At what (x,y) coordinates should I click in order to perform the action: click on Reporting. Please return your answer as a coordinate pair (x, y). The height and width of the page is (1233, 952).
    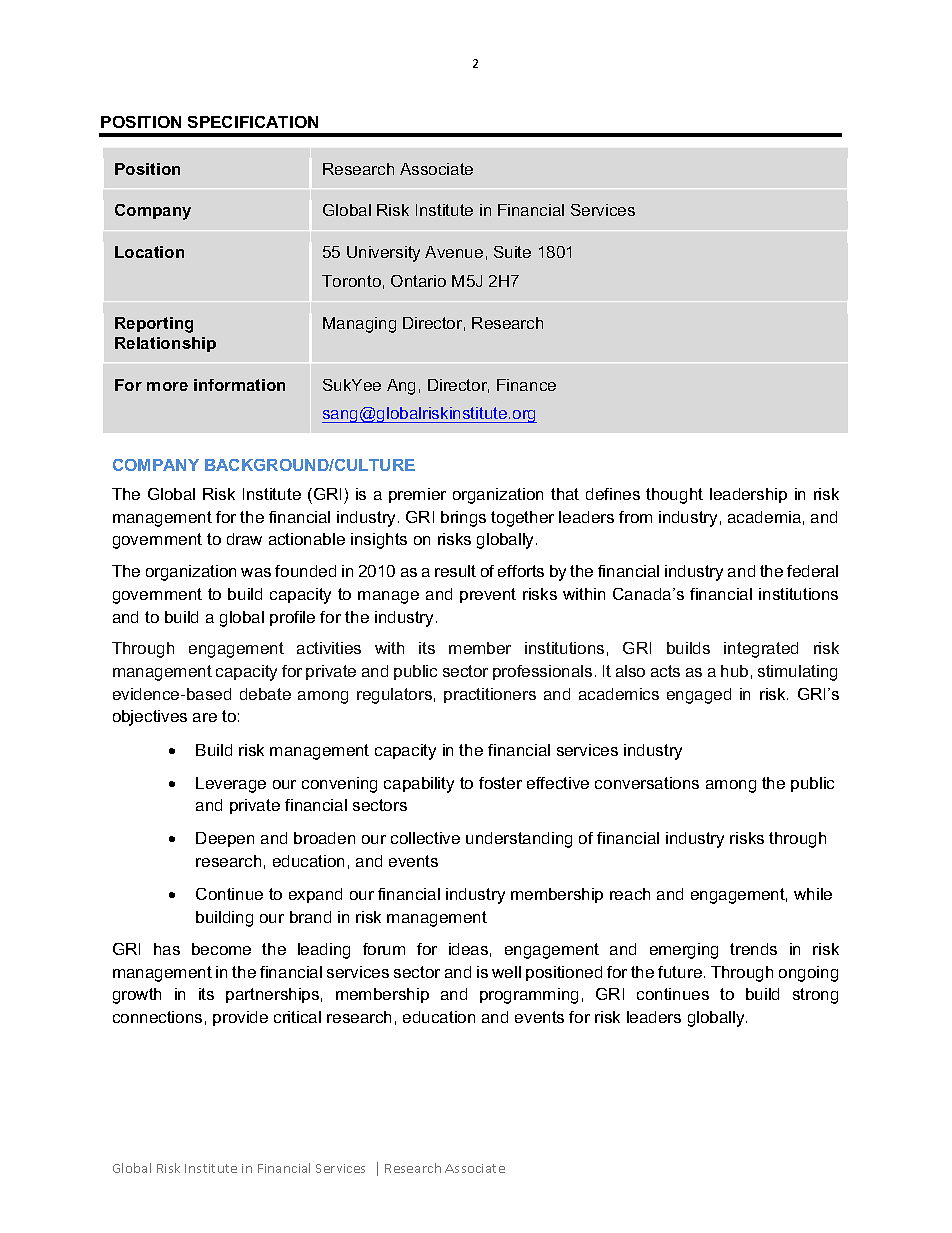
    Looking at the image, I should click on (154, 325).
